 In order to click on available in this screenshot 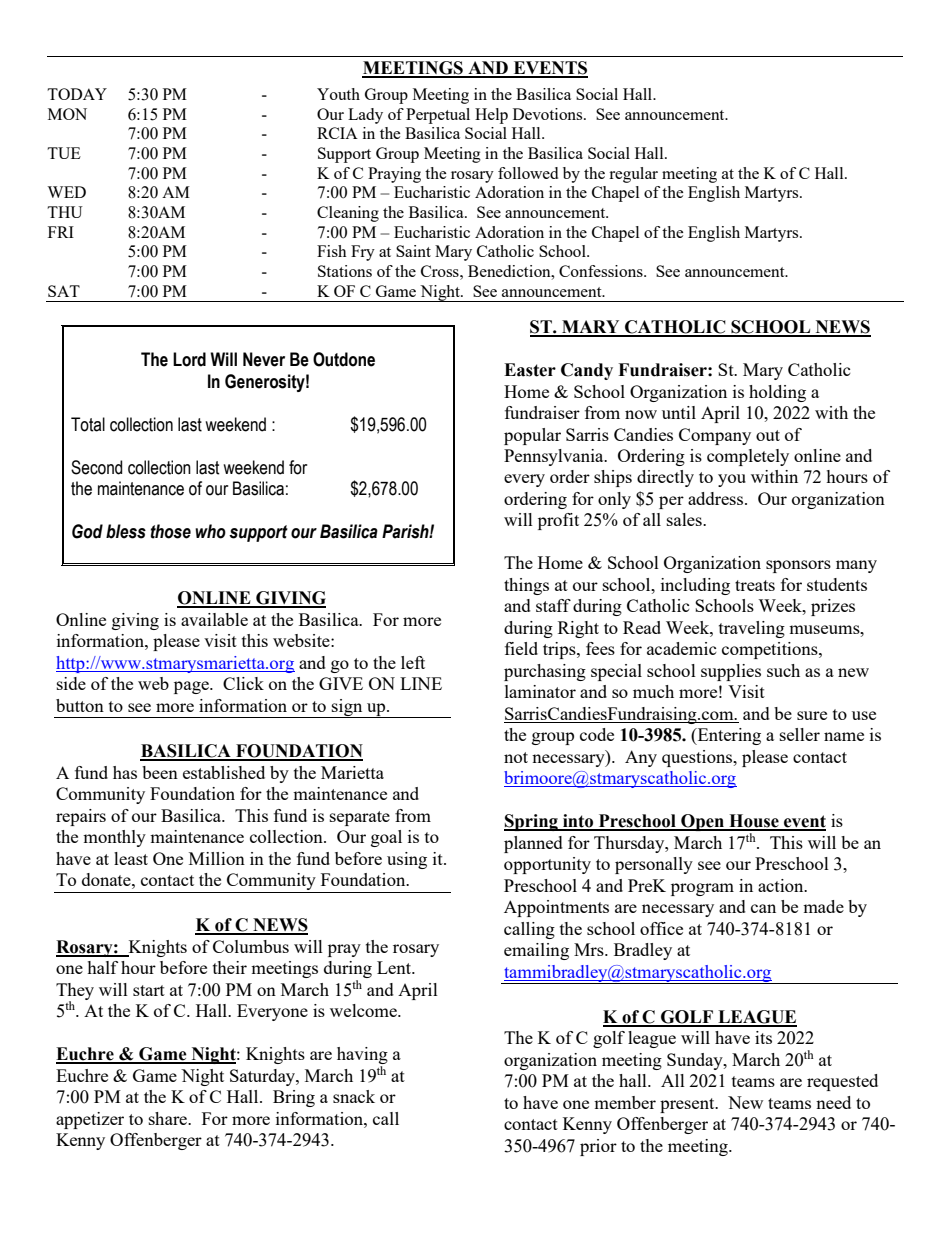, I will do `click(214, 619)`.
